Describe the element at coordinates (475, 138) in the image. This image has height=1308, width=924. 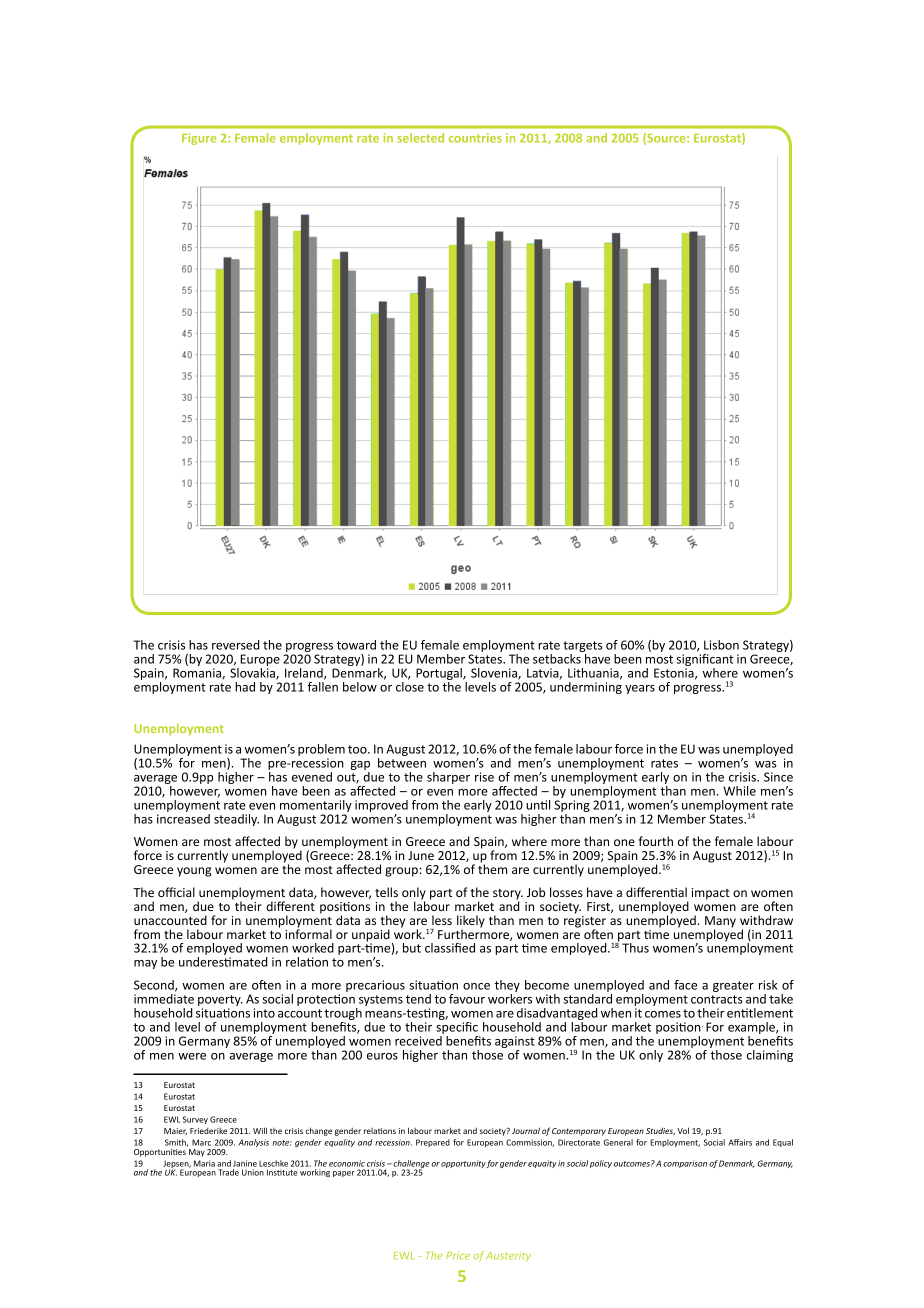
I see `countries` at that location.
